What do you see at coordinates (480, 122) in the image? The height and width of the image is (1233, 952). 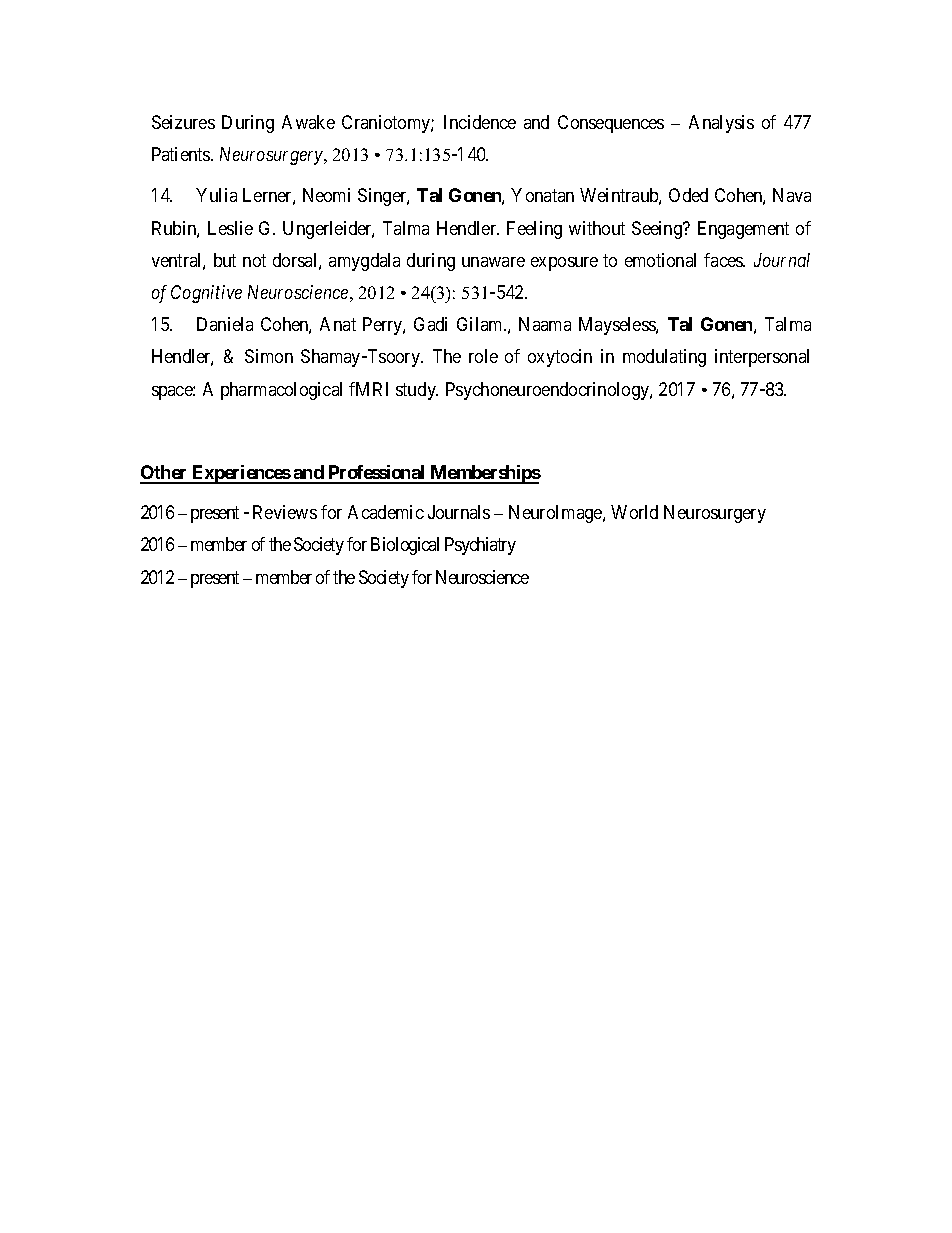 I see `Incidence` at bounding box center [480, 122].
